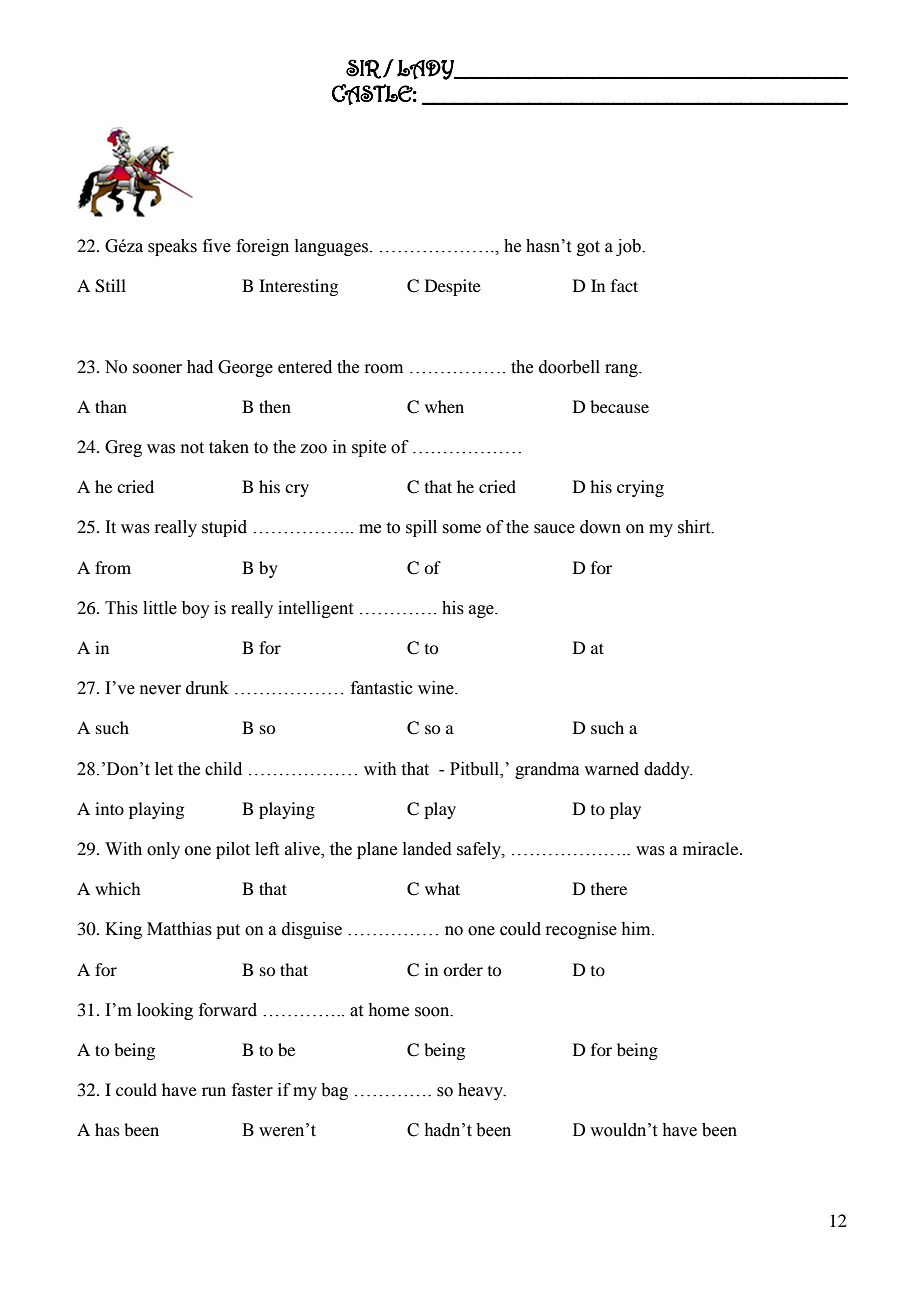 The height and width of the page is (1308, 924). I want to click on speaks, so click(172, 247).
